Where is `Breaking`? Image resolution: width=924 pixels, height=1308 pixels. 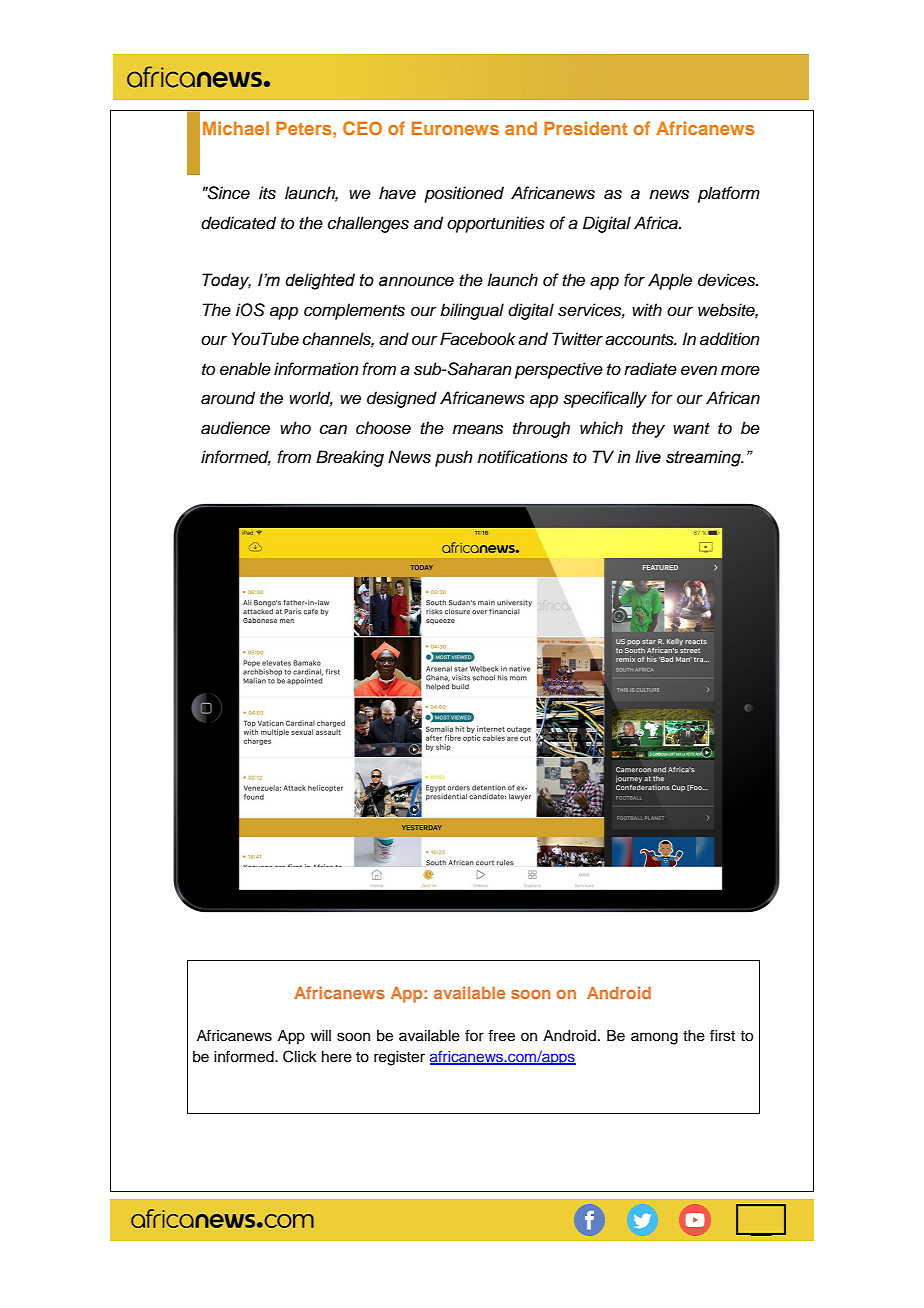 Breaking is located at coordinates (350, 458).
